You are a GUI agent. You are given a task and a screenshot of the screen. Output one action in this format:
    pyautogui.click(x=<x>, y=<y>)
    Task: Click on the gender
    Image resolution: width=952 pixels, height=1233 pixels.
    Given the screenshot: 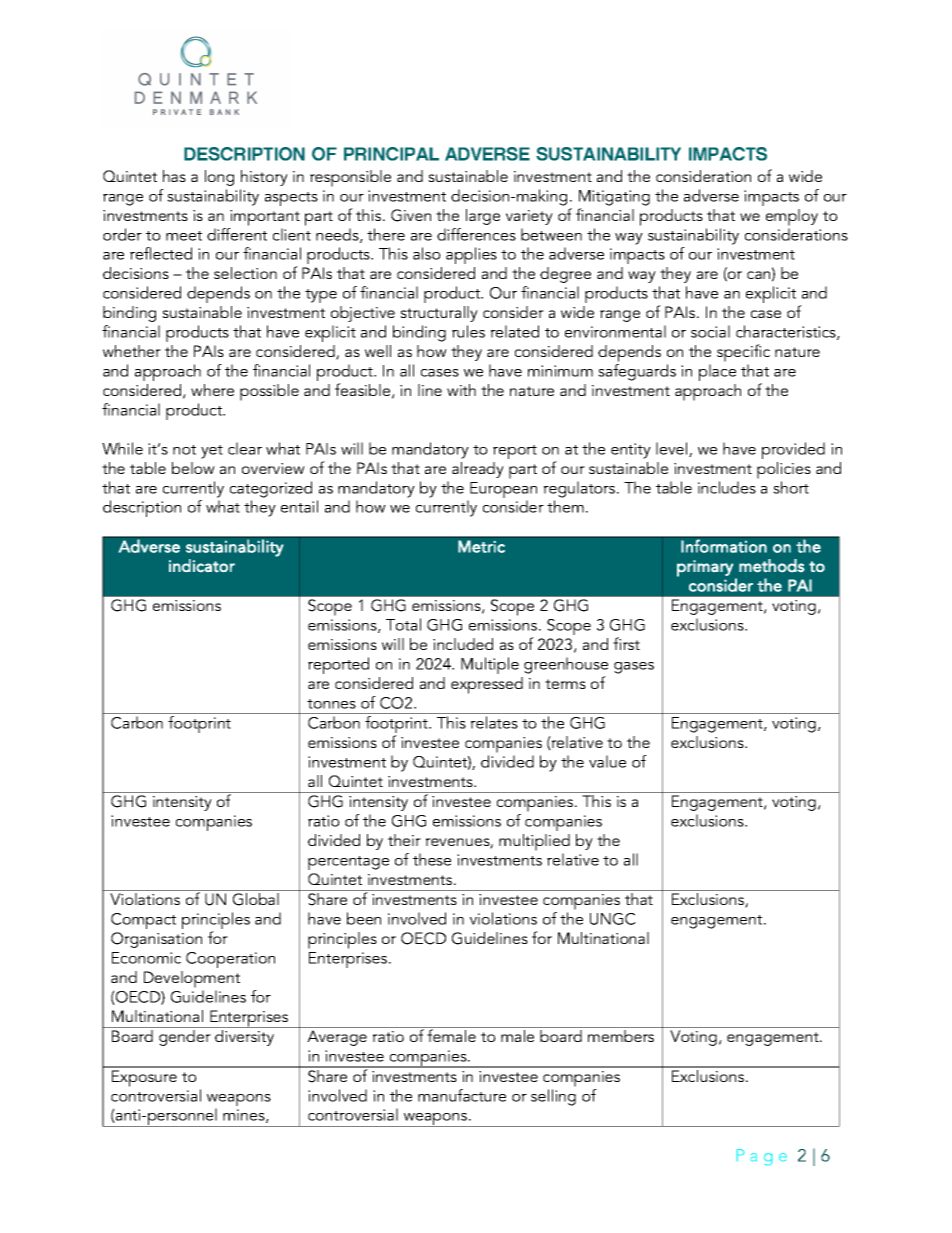 What is the action you would take?
    pyautogui.click(x=185, y=1038)
